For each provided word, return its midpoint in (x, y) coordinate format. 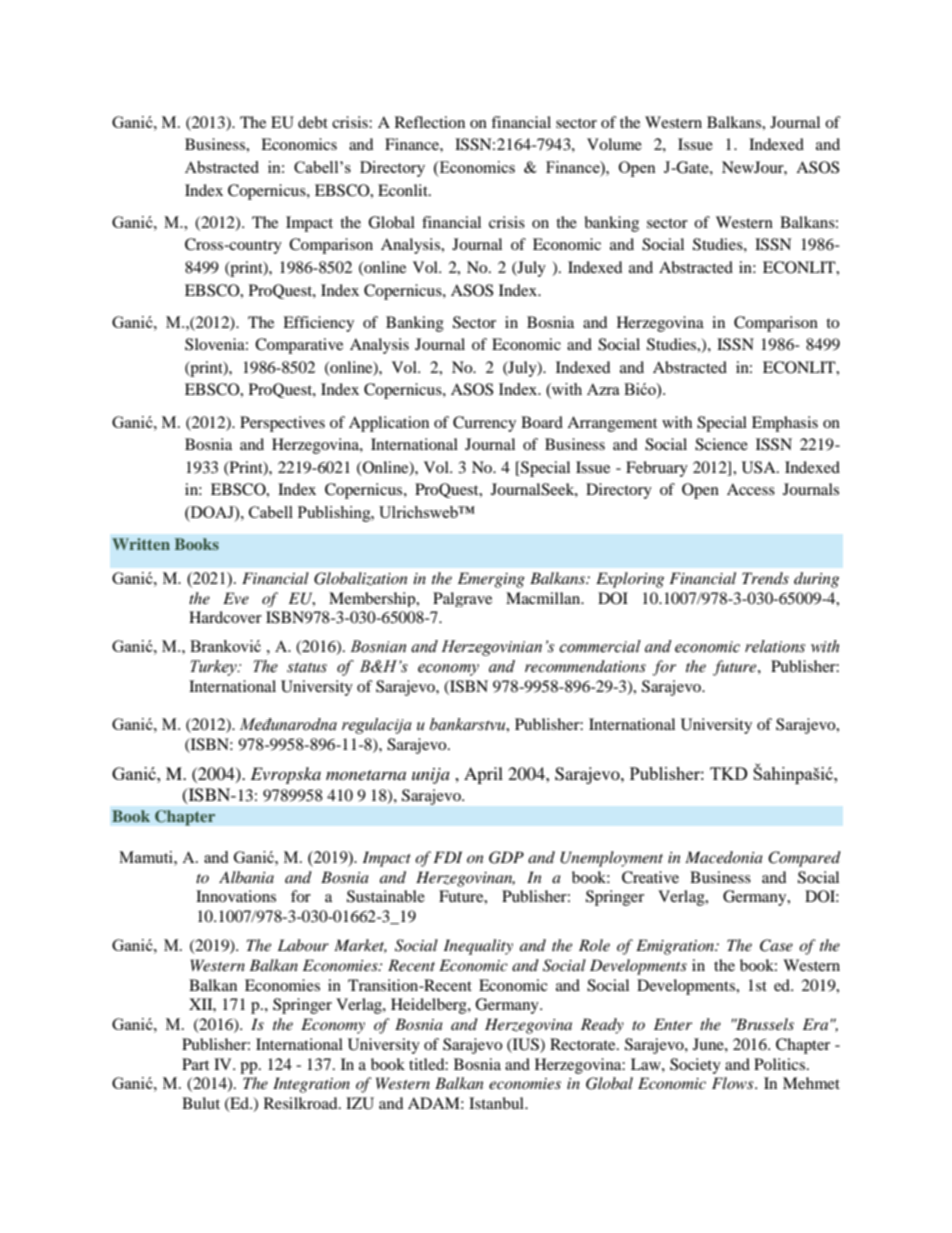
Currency (484, 424)
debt (313, 122)
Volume (614, 144)
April (483, 775)
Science (721, 444)
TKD (729, 773)
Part (195, 1064)
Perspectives (282, 424)
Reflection (430, 122)
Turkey (214, 668)
